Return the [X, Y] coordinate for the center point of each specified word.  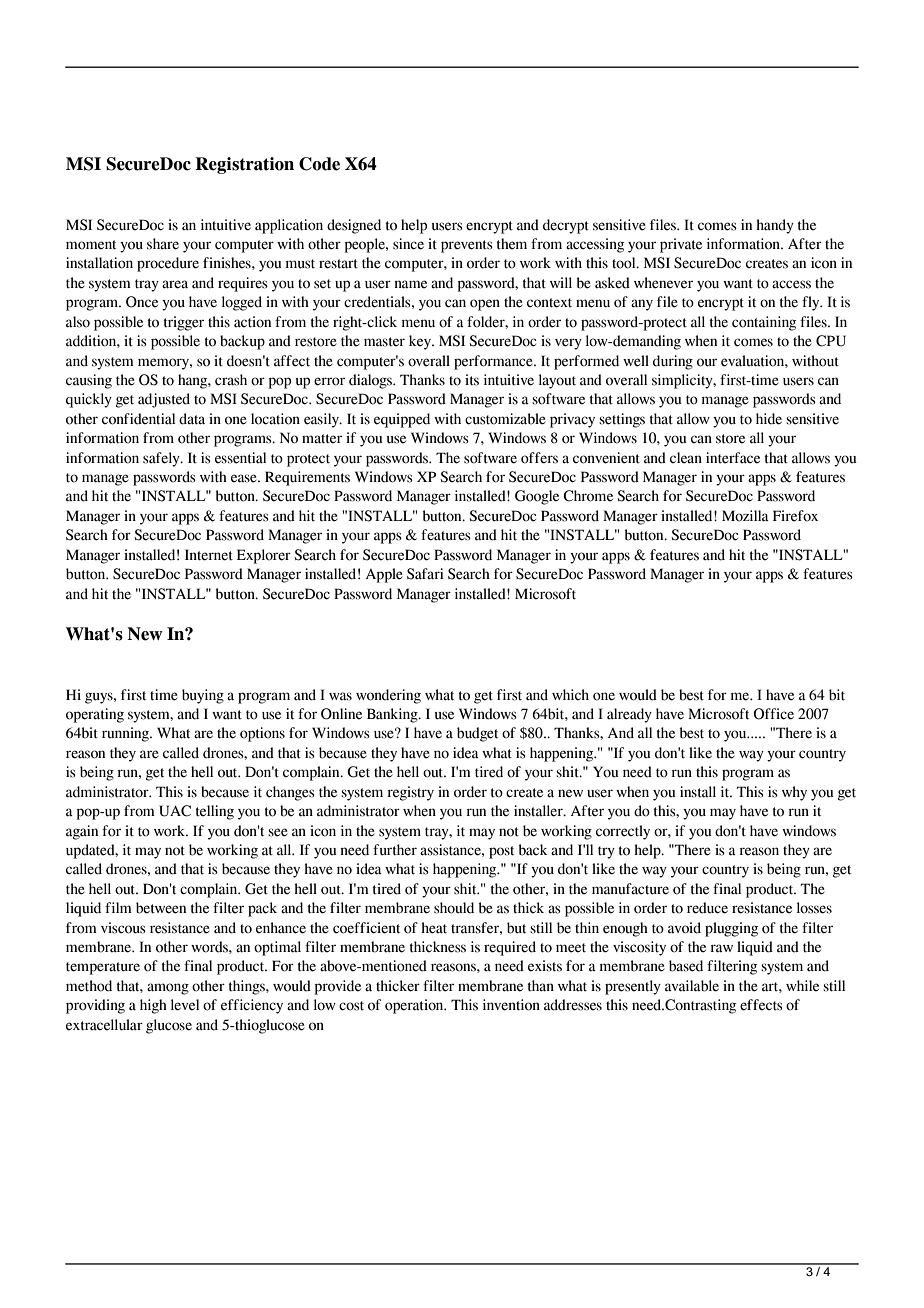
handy [775, 226]
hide [769, 419]
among [168, 989]
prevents [467, 246]
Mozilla [745, 516]
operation [415, 1006]
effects [761, 1005]
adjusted [164, 400]
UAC [175, 811]
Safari [425, 574]
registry [410, 793]
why [794, 793]
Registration [244, 165]
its [472, 380]
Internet [209, 555]
